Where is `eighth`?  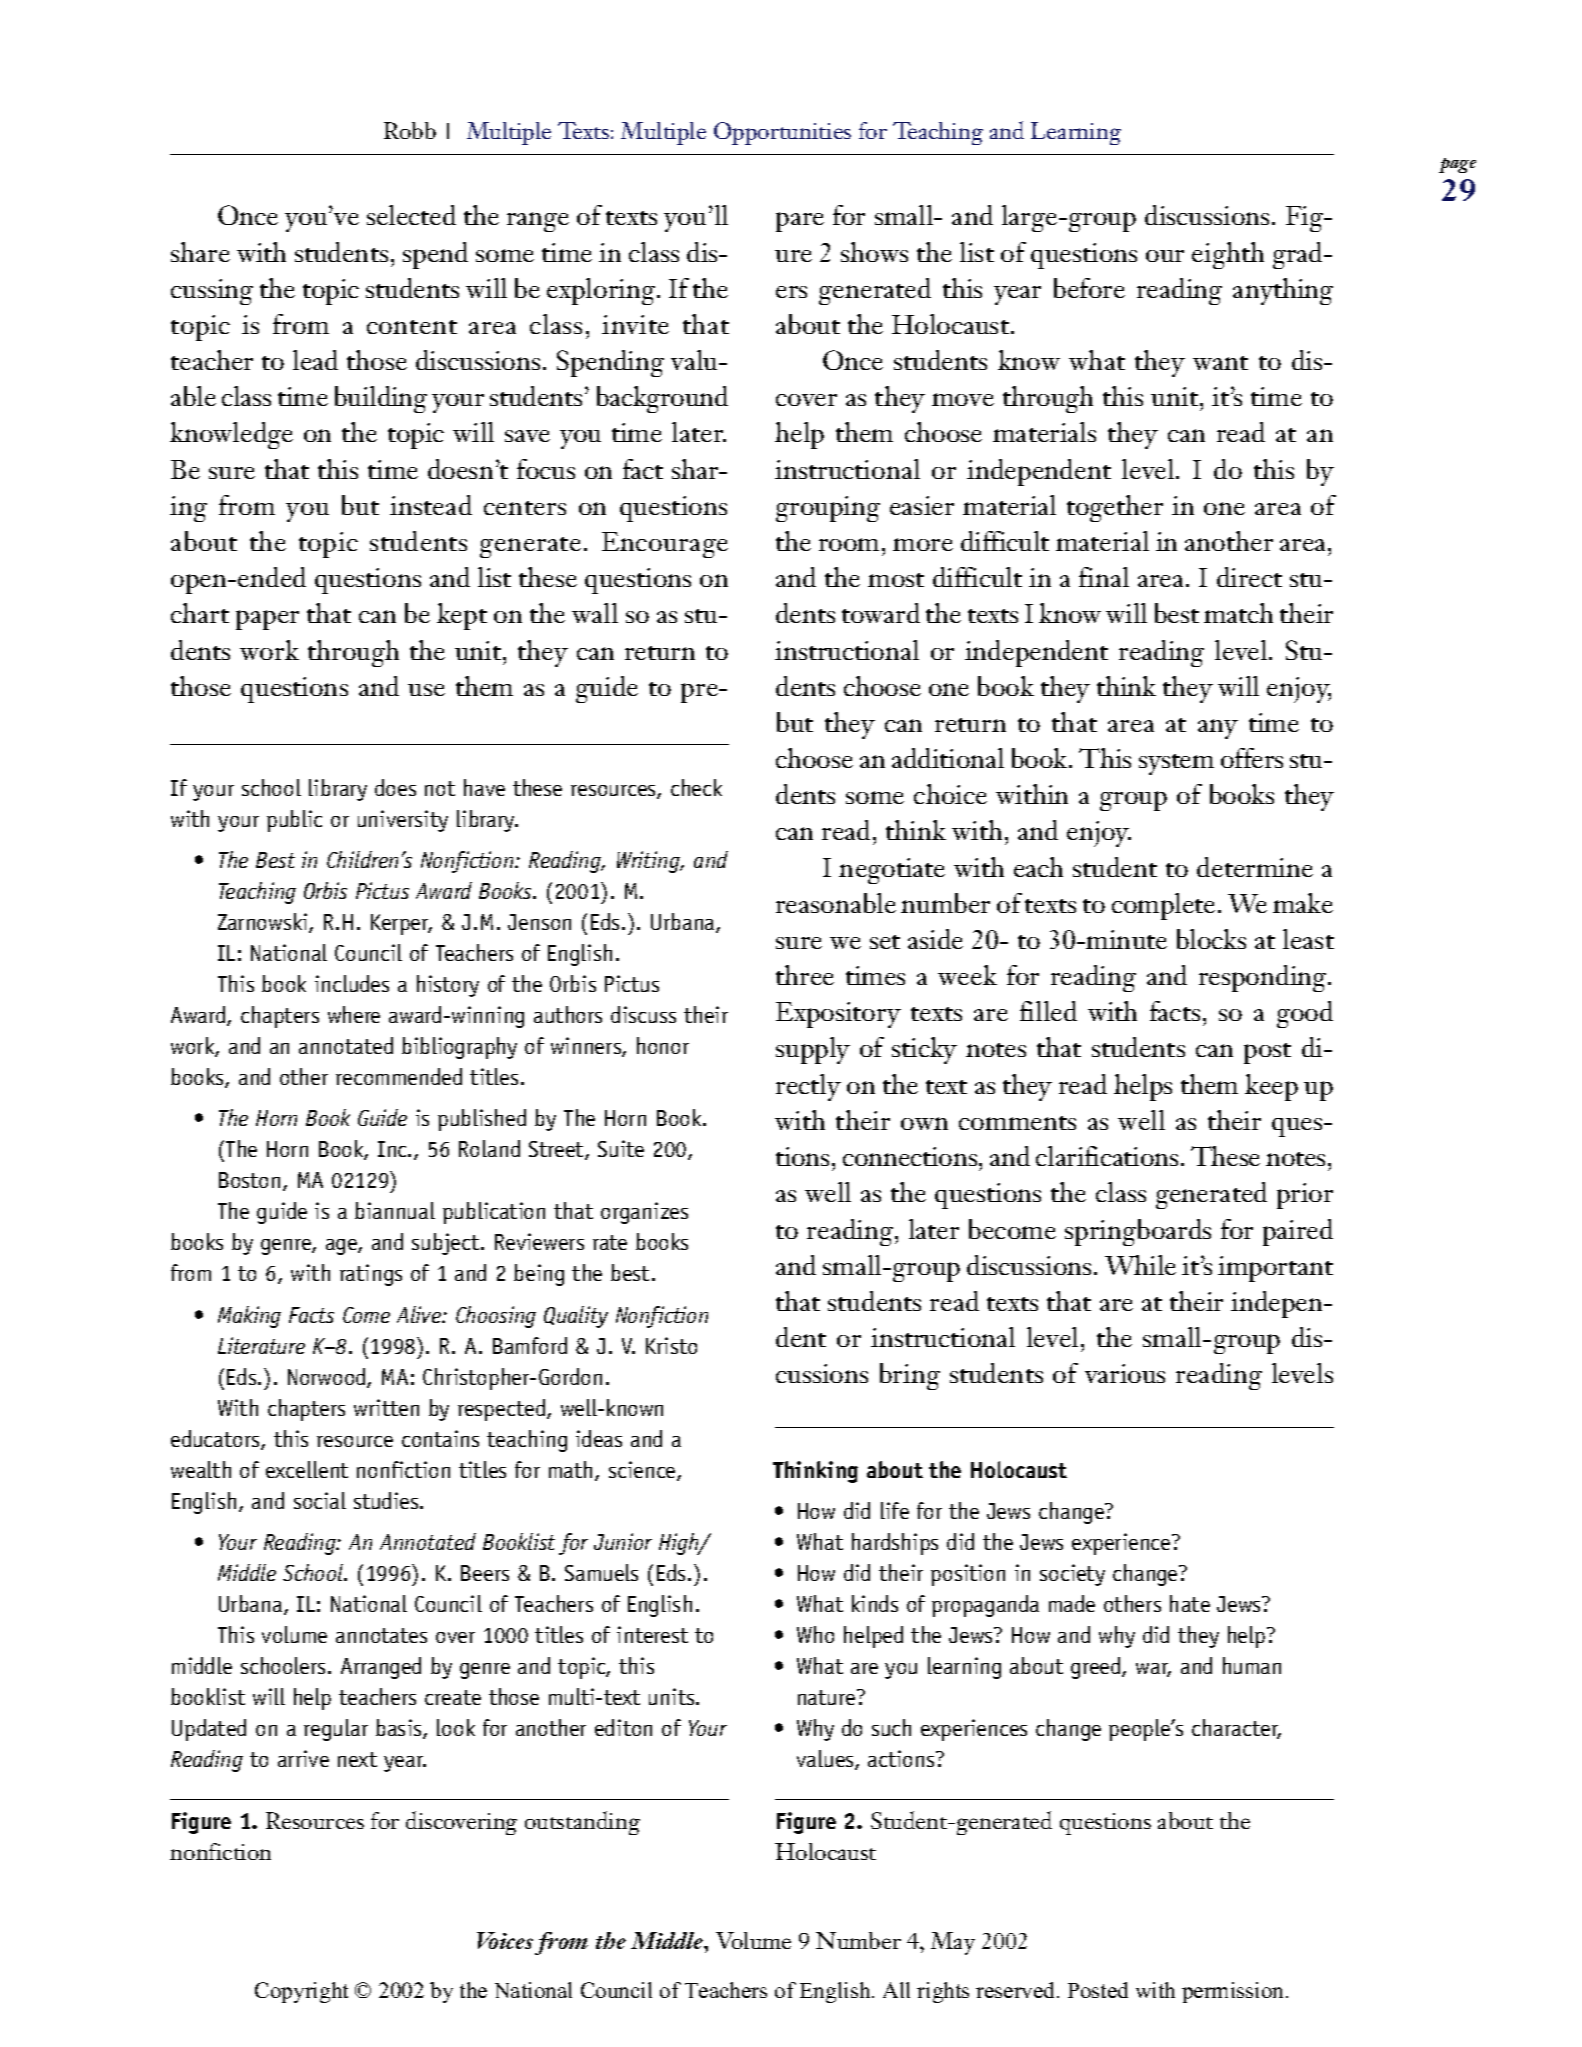 eighth is located at coordinates (1228, 255).
